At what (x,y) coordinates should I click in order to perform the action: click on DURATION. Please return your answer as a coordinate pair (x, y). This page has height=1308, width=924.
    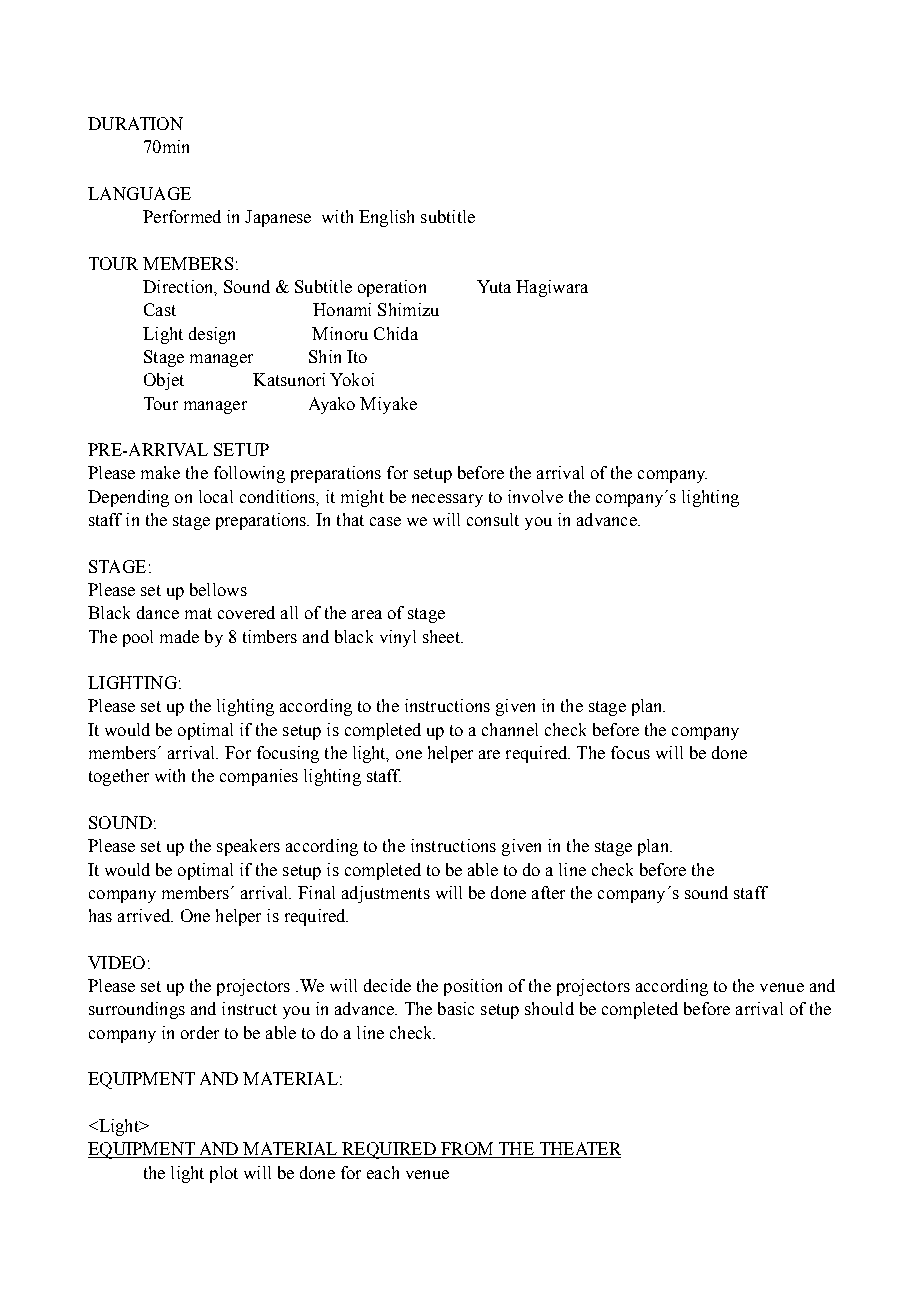
    Looking at the image, I should click on (135, 123).
